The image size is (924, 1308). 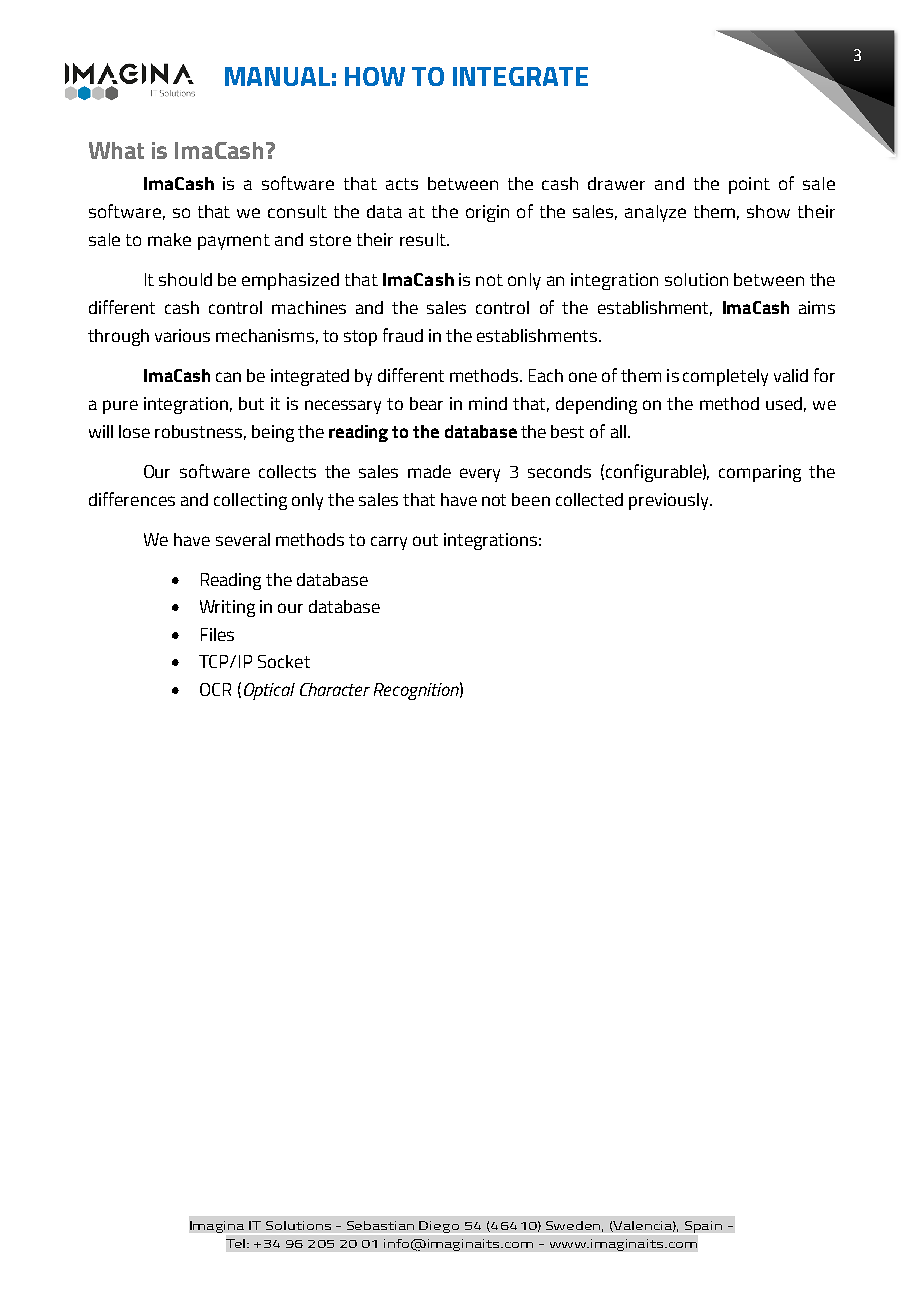 What do you see at coordinates (402, 184) in the document?
I see `acts` at bounding box center [402, 184].
